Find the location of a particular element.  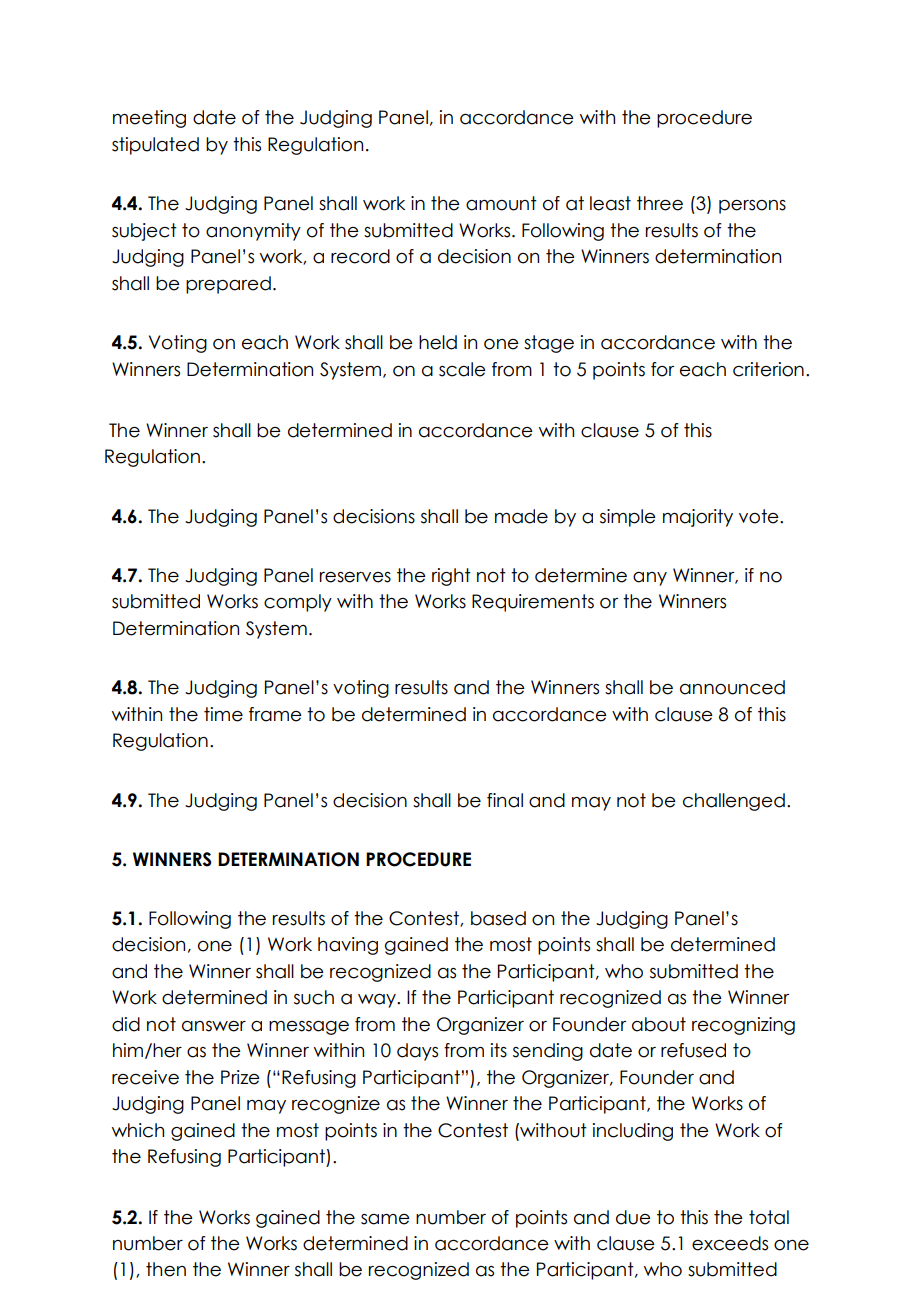

based is located at coordinates (498, 918).
